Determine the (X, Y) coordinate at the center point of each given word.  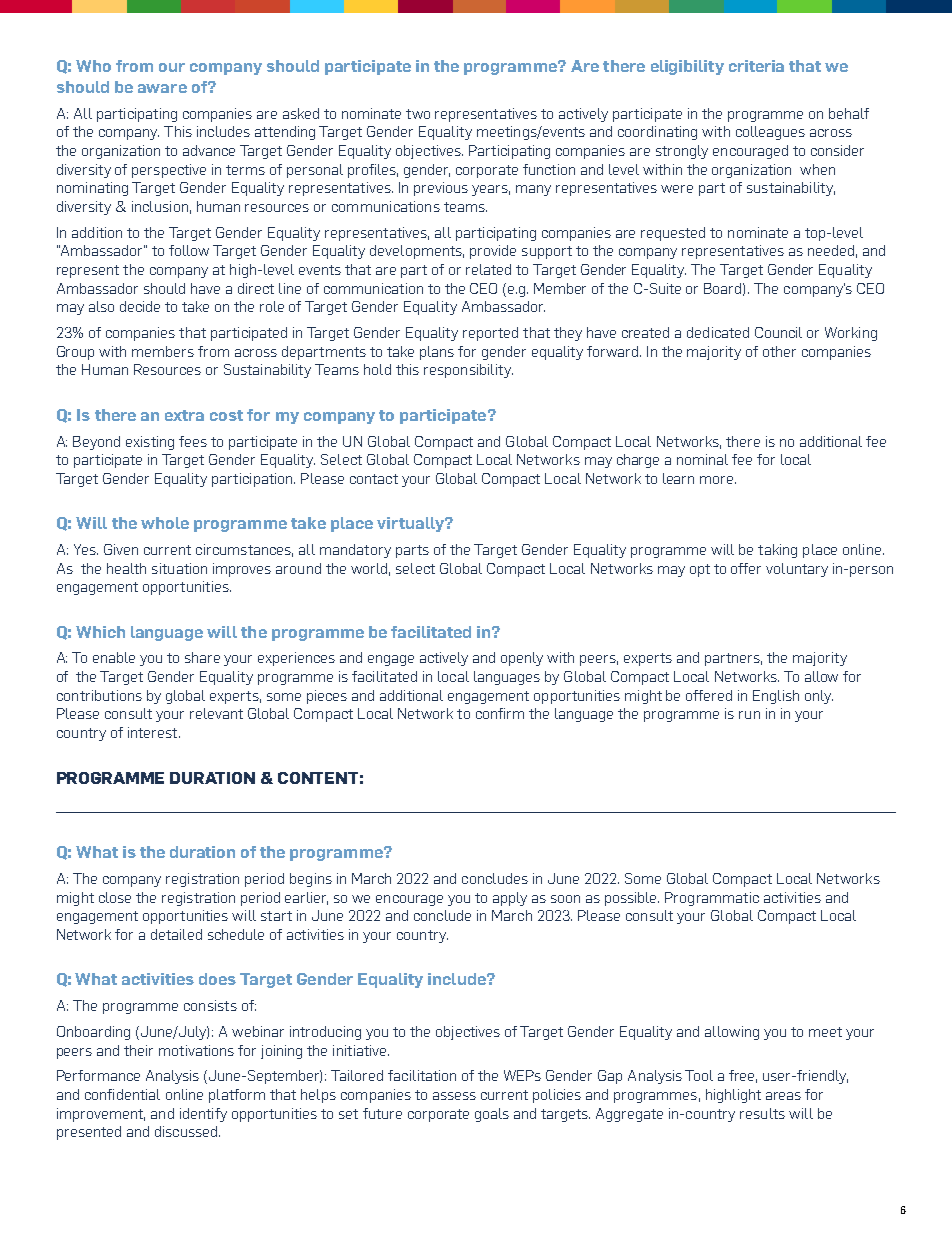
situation (179, 568)
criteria (756, 66)
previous (441, 189)
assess (454, 1096)
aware (162, 88)
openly (522, 659)
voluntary (797, 570)
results (762, 1113)
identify (203, 1115)
